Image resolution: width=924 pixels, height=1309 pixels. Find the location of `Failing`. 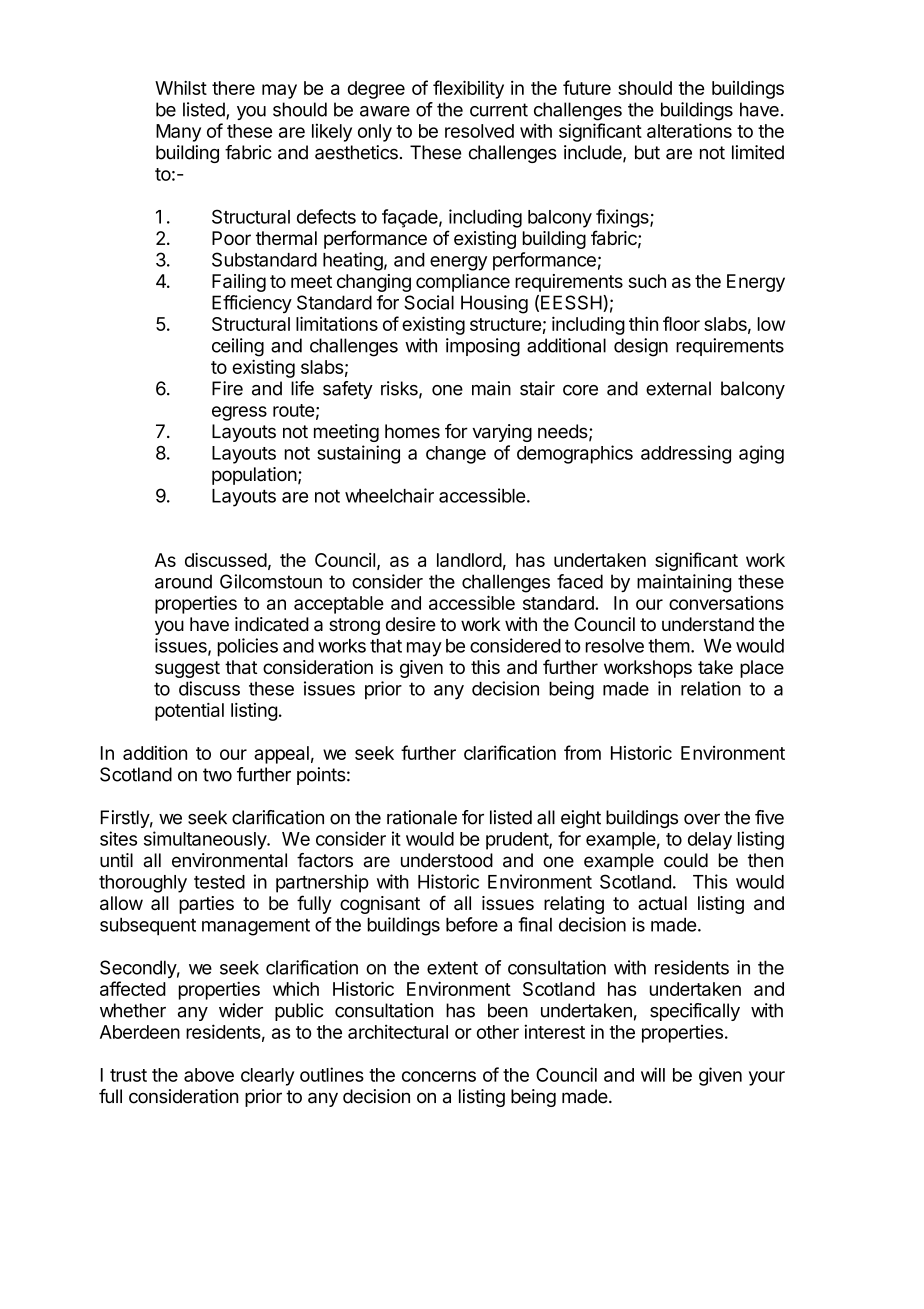

Failing is located at coordinates (239, 283).
